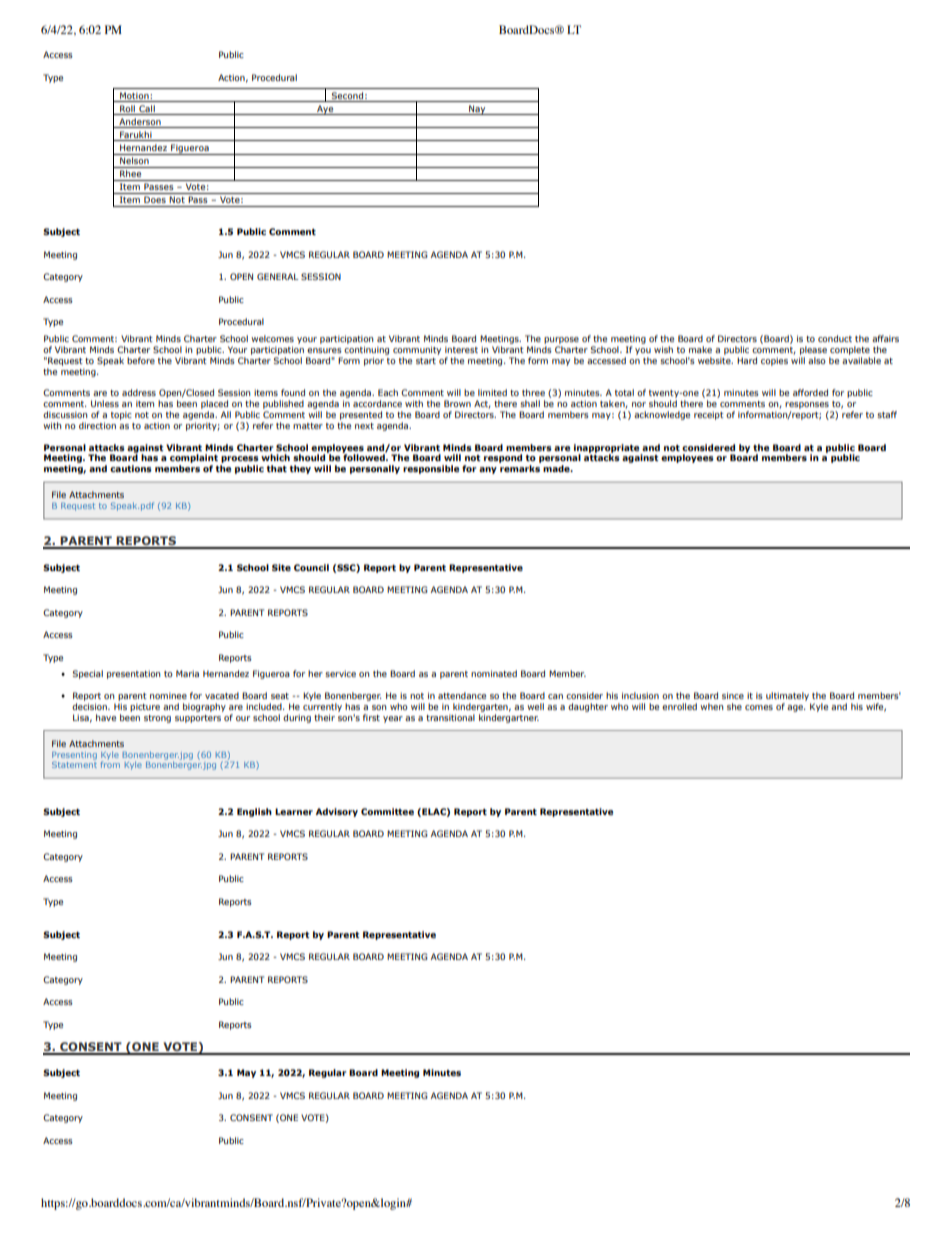 The width and height of the screenshot is (952, 1233). Describe the element at coordinates (325, 110) in the screenshot. I see `Aye` at that location.
